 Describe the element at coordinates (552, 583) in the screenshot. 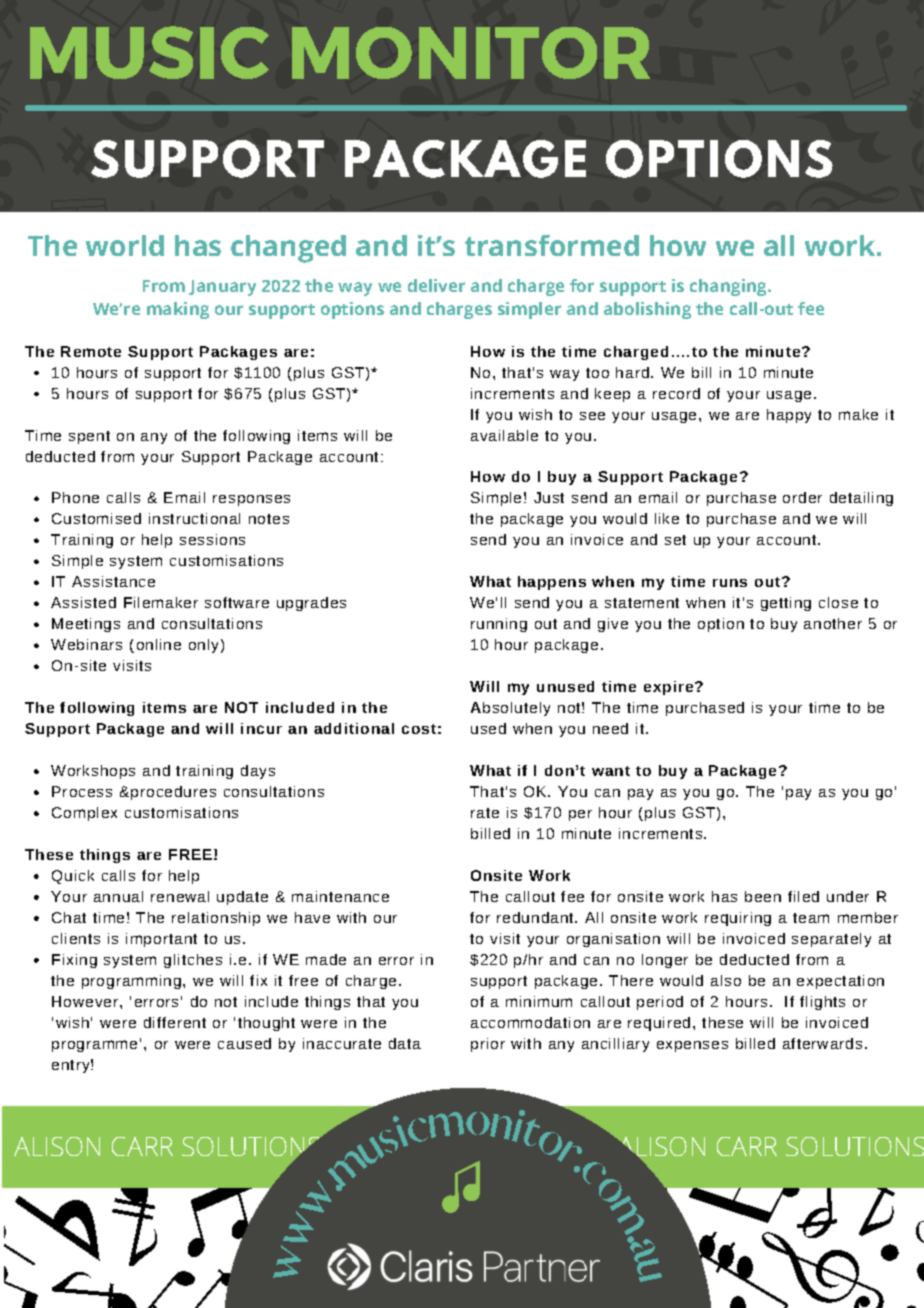

I see `happens` at that location.
